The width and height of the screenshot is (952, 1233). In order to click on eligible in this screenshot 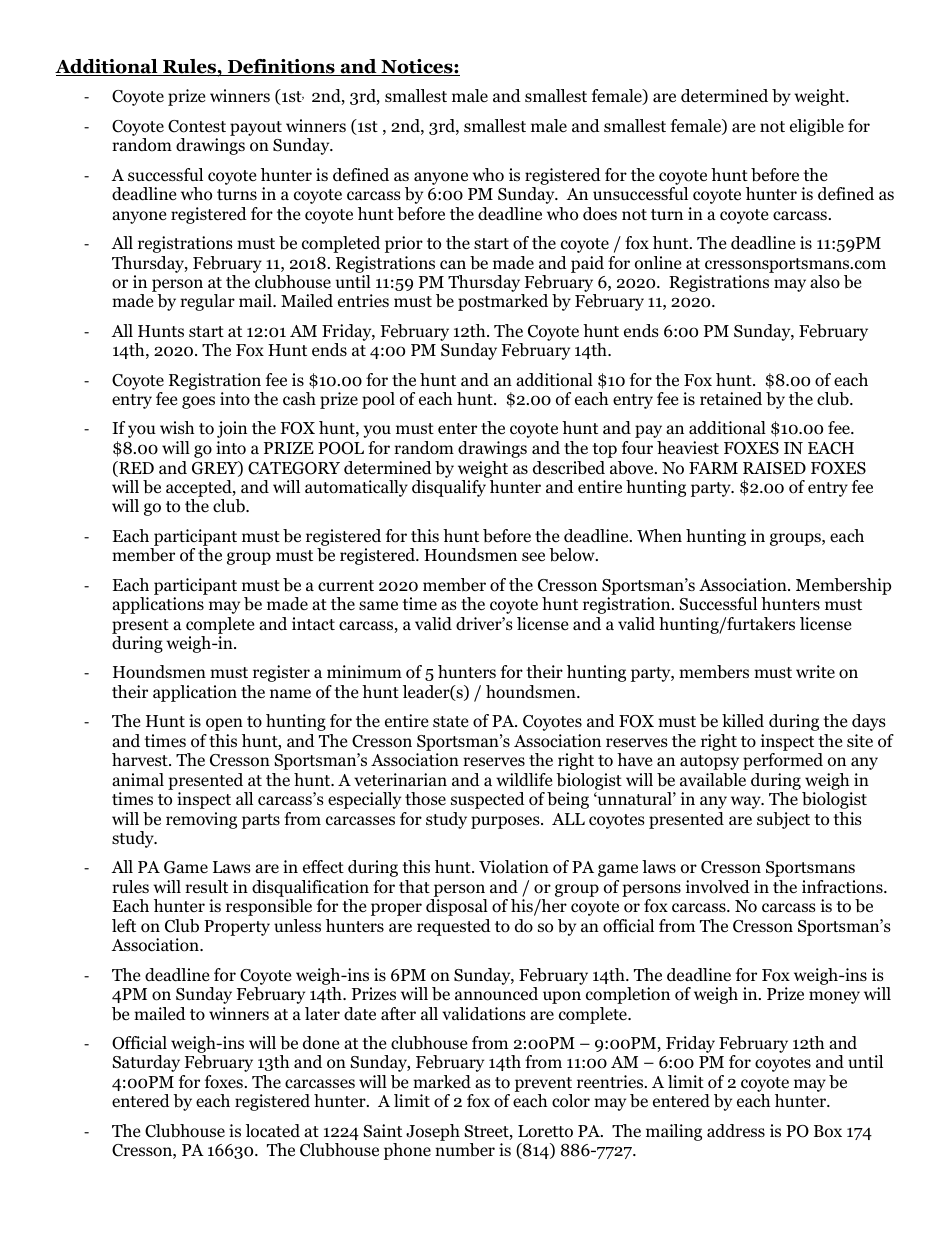, I will do `click(817, 127)`.
